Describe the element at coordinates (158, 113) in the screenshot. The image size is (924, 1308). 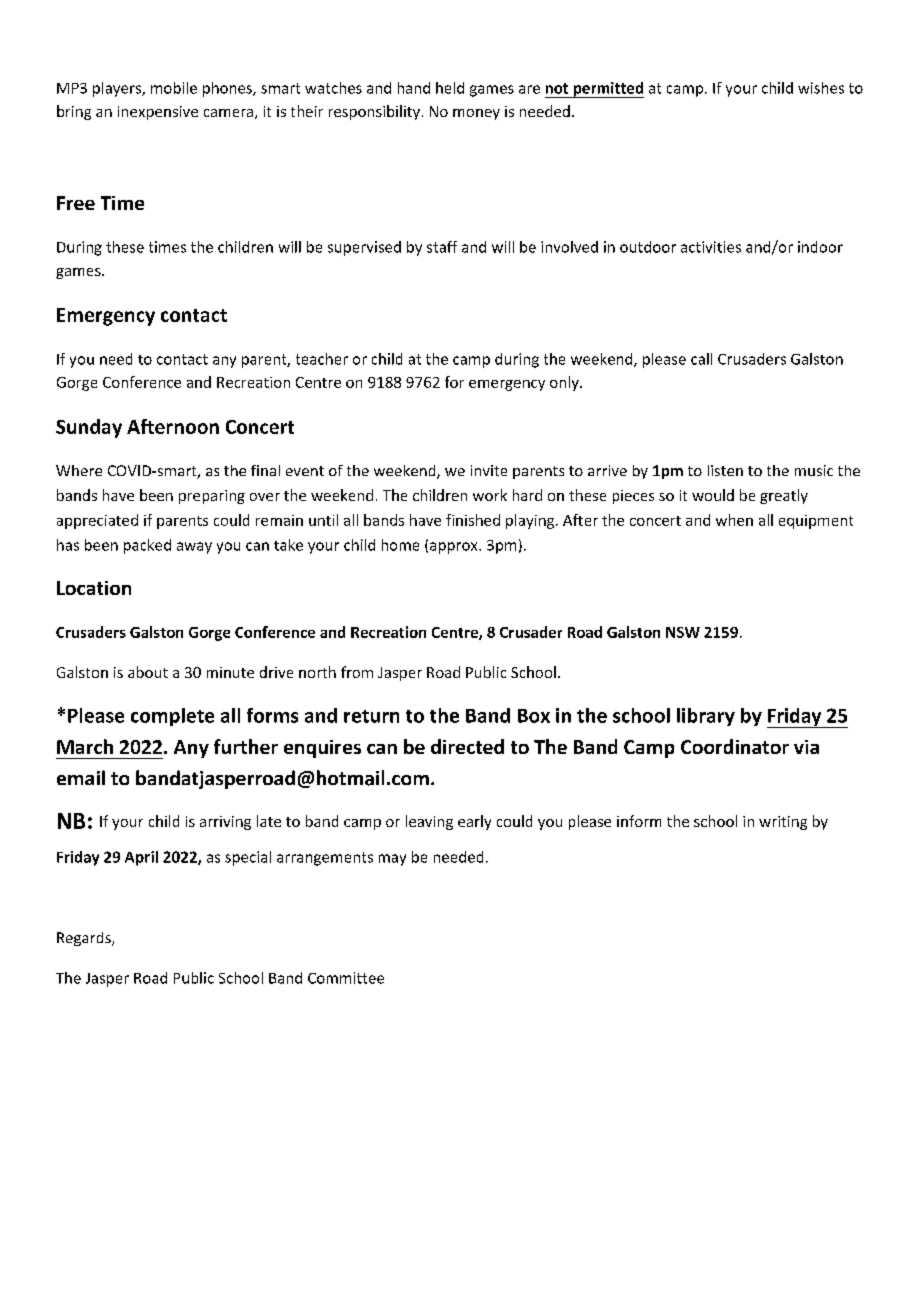
I see `inexpensive` at that location.
